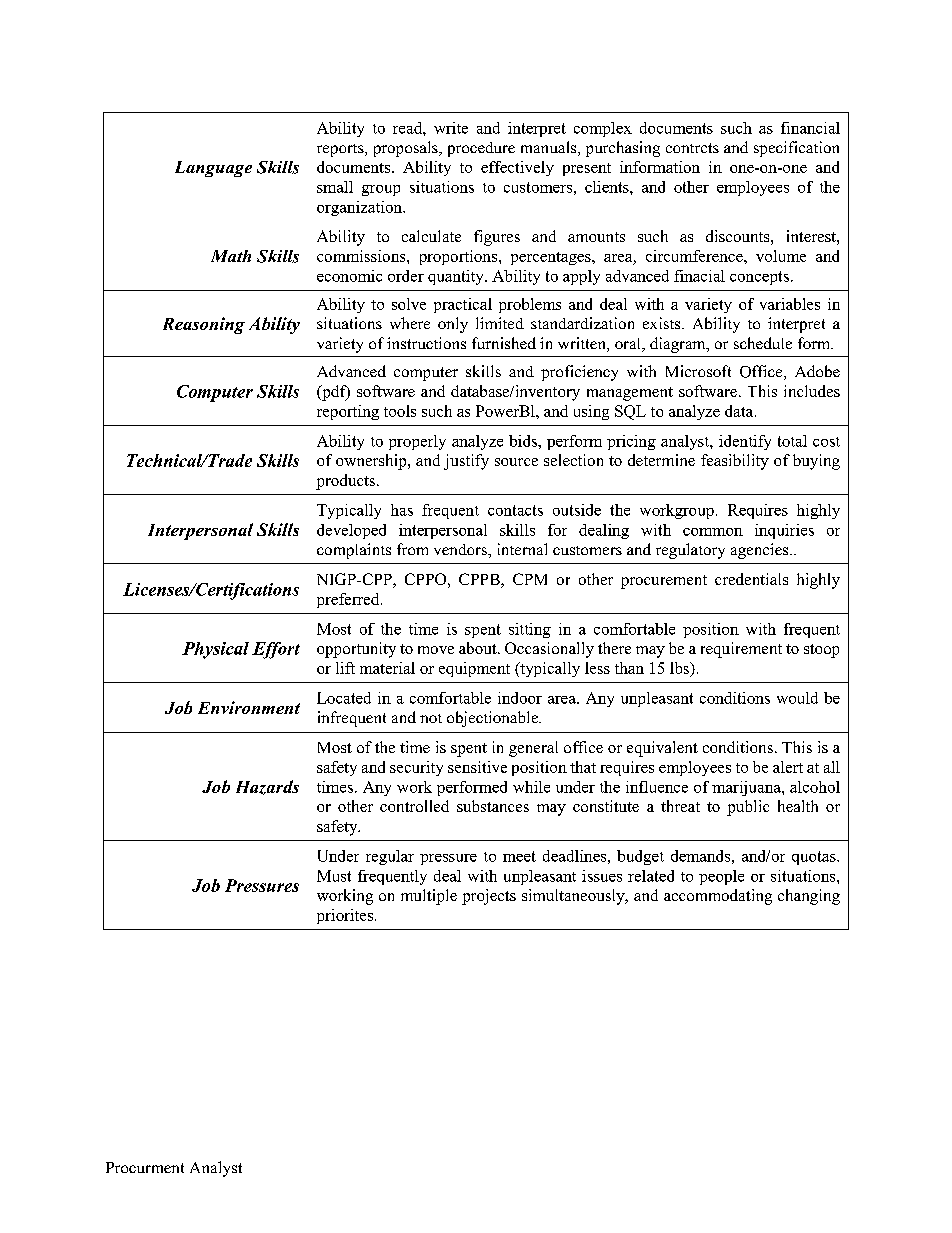  What do you see at coordinates (520, 698) in the screenshot?
I see `indoor` at bounding box center [520, 698].
